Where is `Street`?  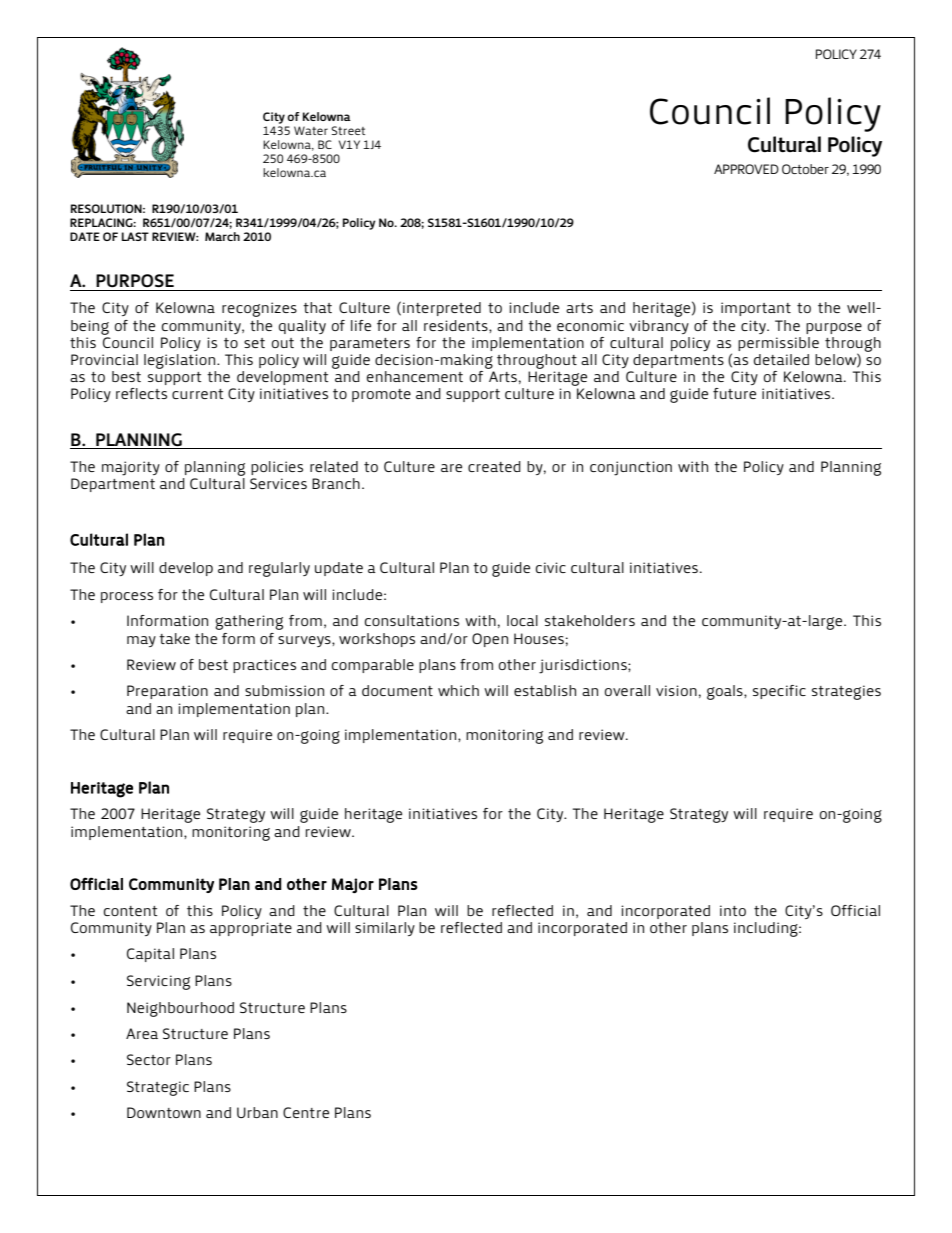 Street is located at coordinates (348, 130).
